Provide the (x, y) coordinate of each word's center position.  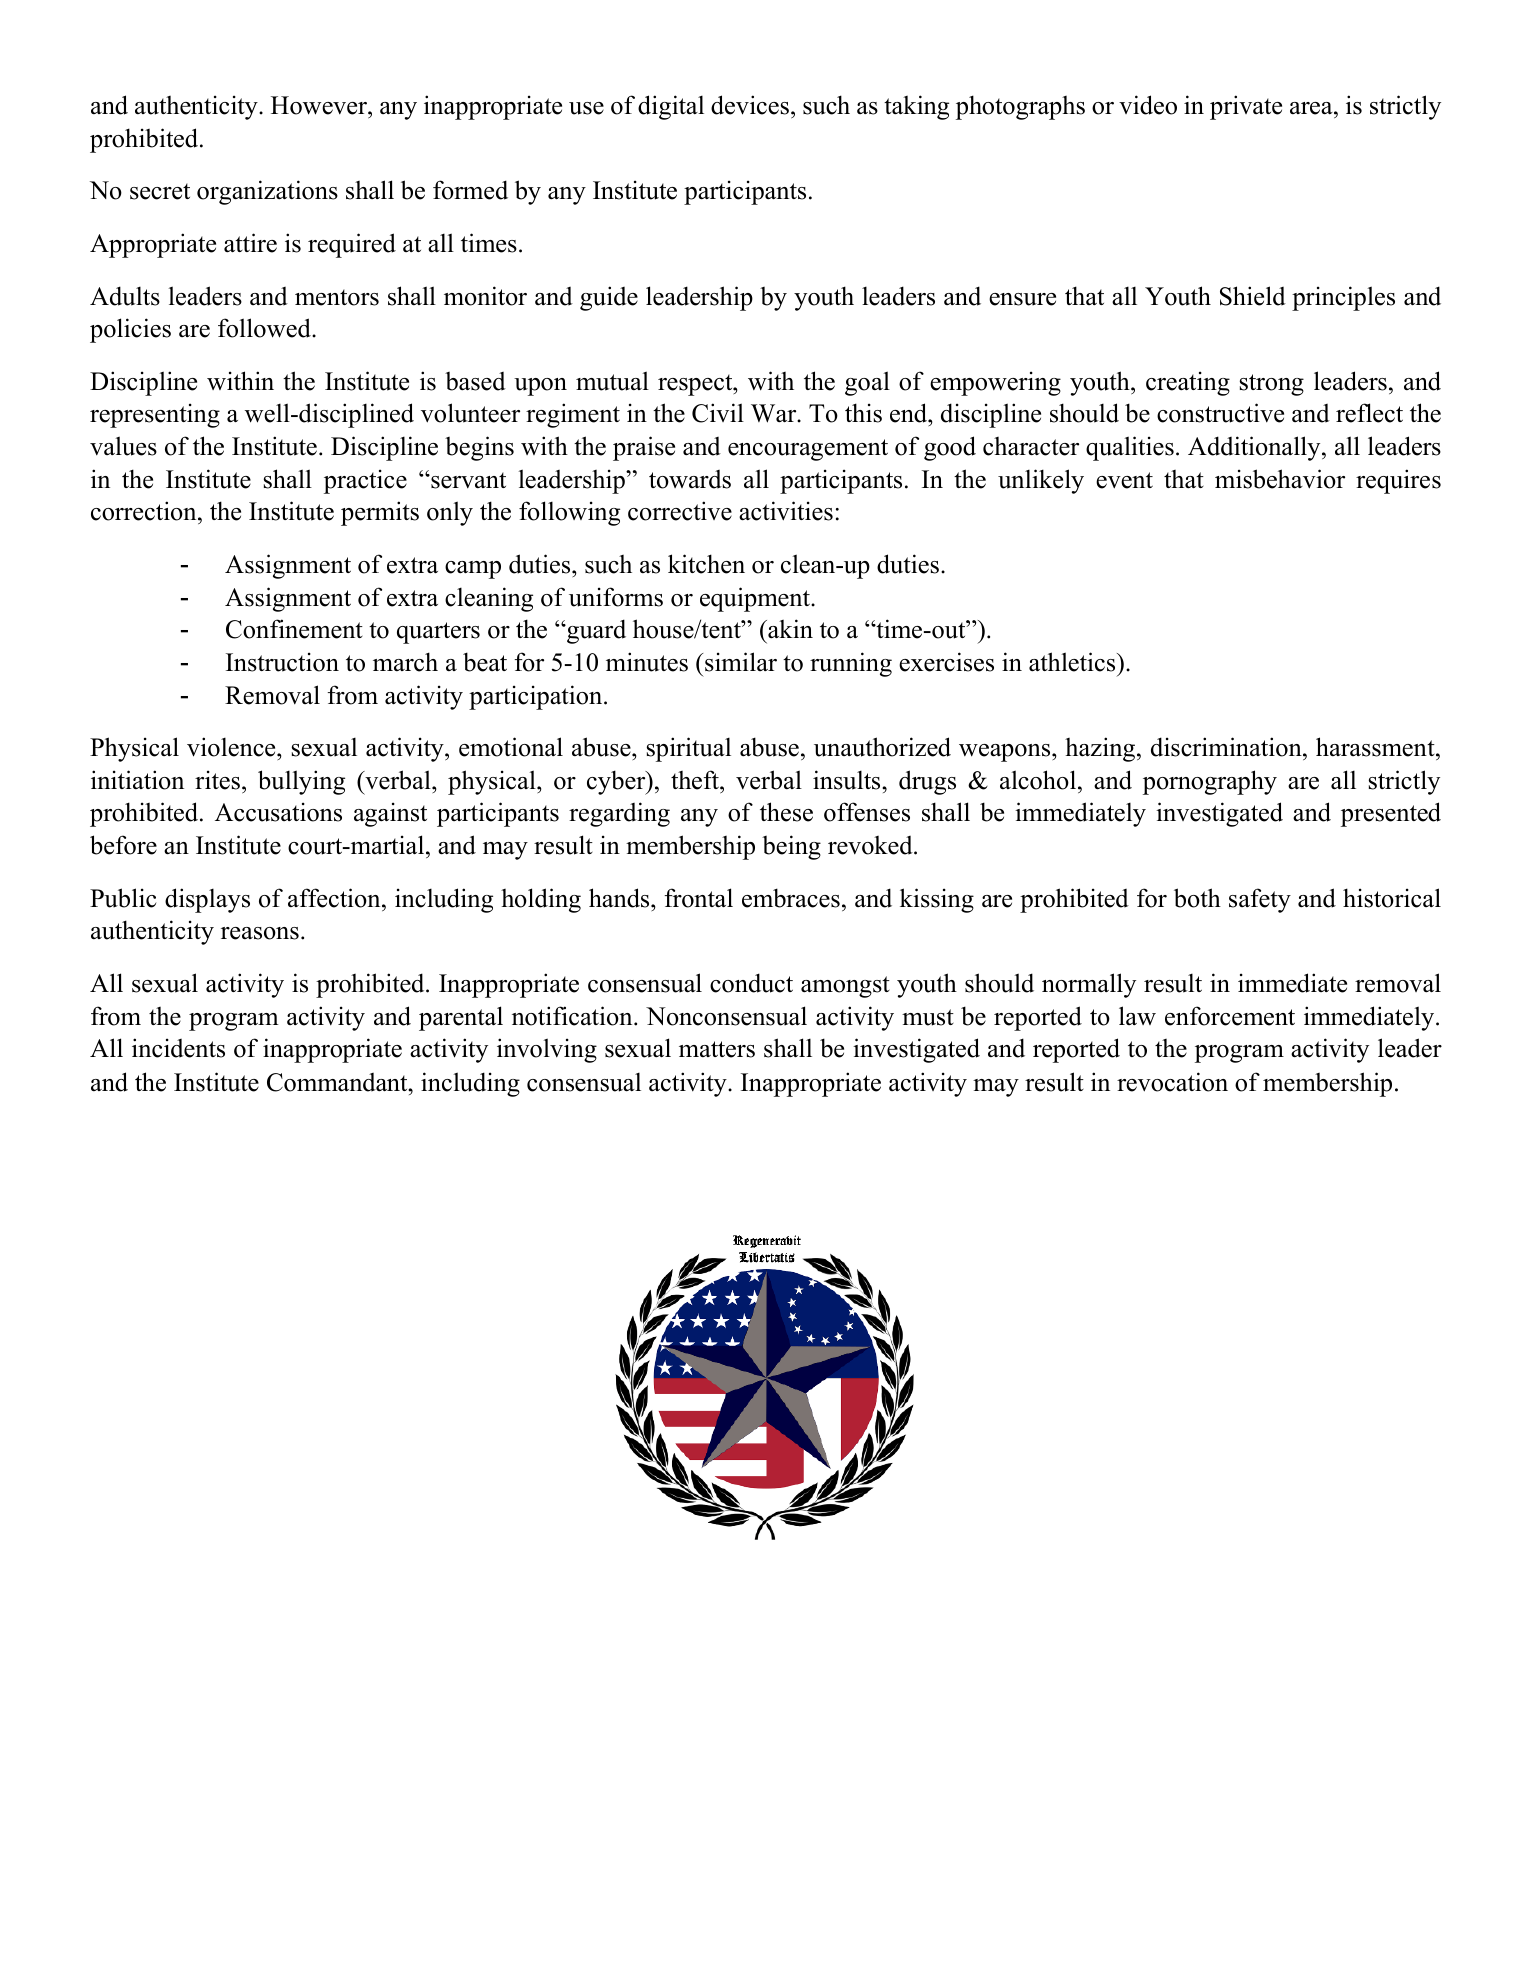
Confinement (294, 629)
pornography (1210, 782)
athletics (1073, 662)
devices (750, 105)
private (1246, 107)
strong (1272, 385)
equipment (756, 599)
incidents (178, 1048)
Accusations (278, 812)
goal (867, 383)
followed (265, 328)
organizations (267, 192)
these (786, 812)
